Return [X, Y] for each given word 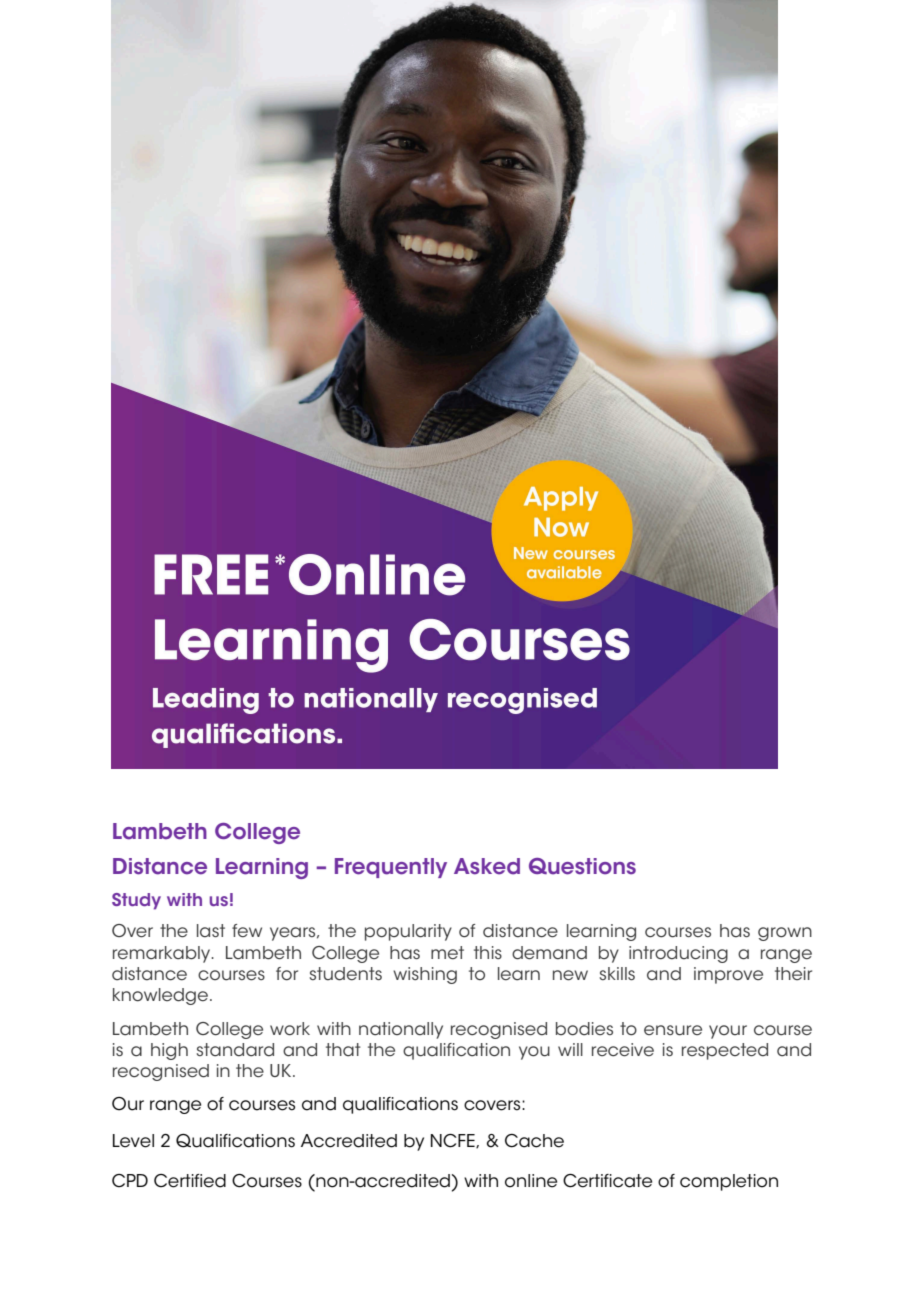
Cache [534, 1141]
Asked [487, 866]
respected [725, 1051]
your [728, 1032]
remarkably [163, 954]
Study [136, 901]
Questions [582, 866]
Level [133, 1141]
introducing [678, 954]
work [290, 1029]
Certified [190, 1181]
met [447, 953]
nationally [401, 1030]
